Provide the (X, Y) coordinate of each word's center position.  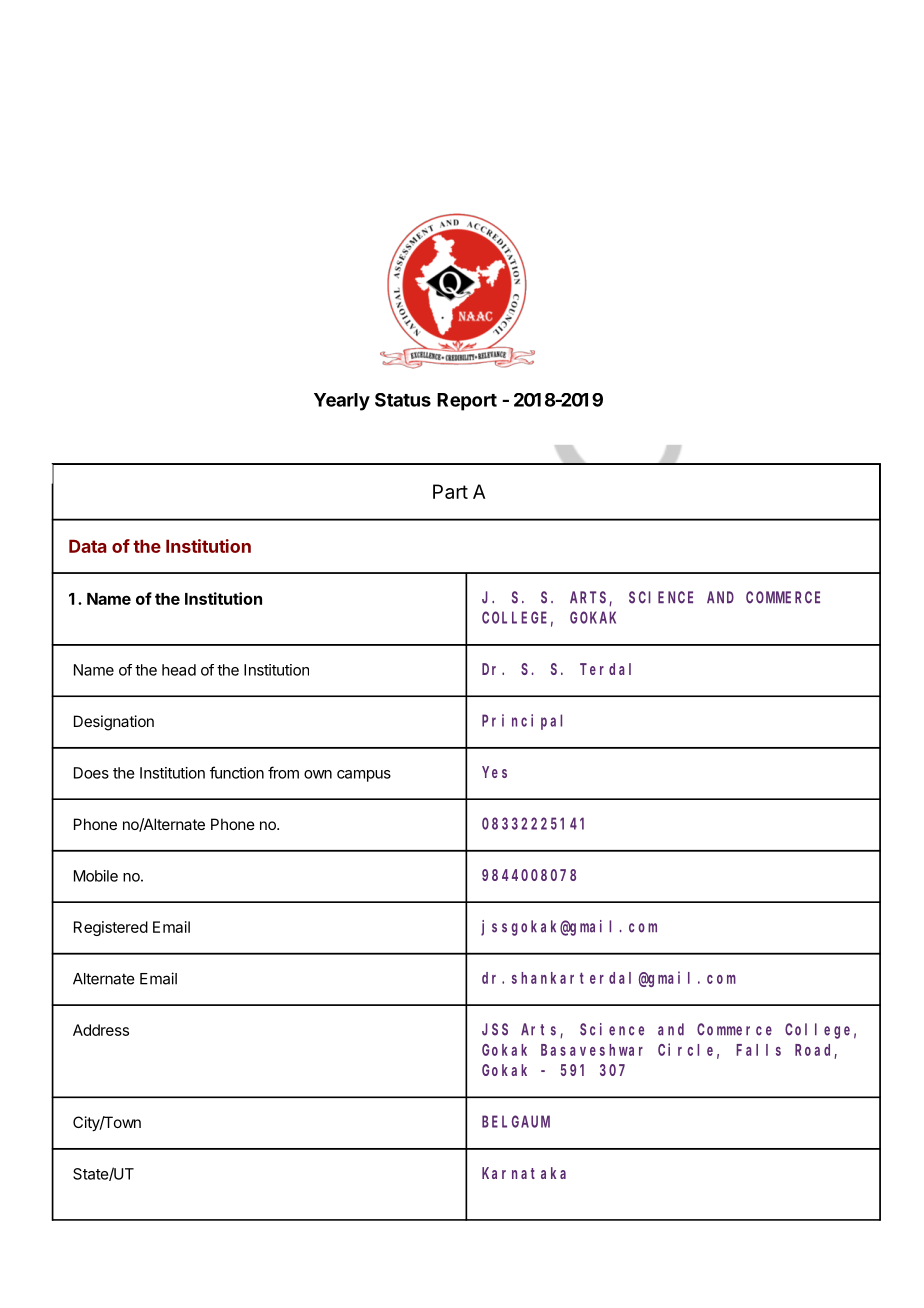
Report (467, 402)
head (179, 670)
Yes (494, 772)
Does (91, 773)
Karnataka (524, 1173)
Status (403, 400)
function (237, 772)
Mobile (96, 876)
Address (101, 1030)
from (283, 772)
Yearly (342, 402)
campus (364, 776)
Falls (758, 1050)
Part (450, 491)
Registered (111, 928)
